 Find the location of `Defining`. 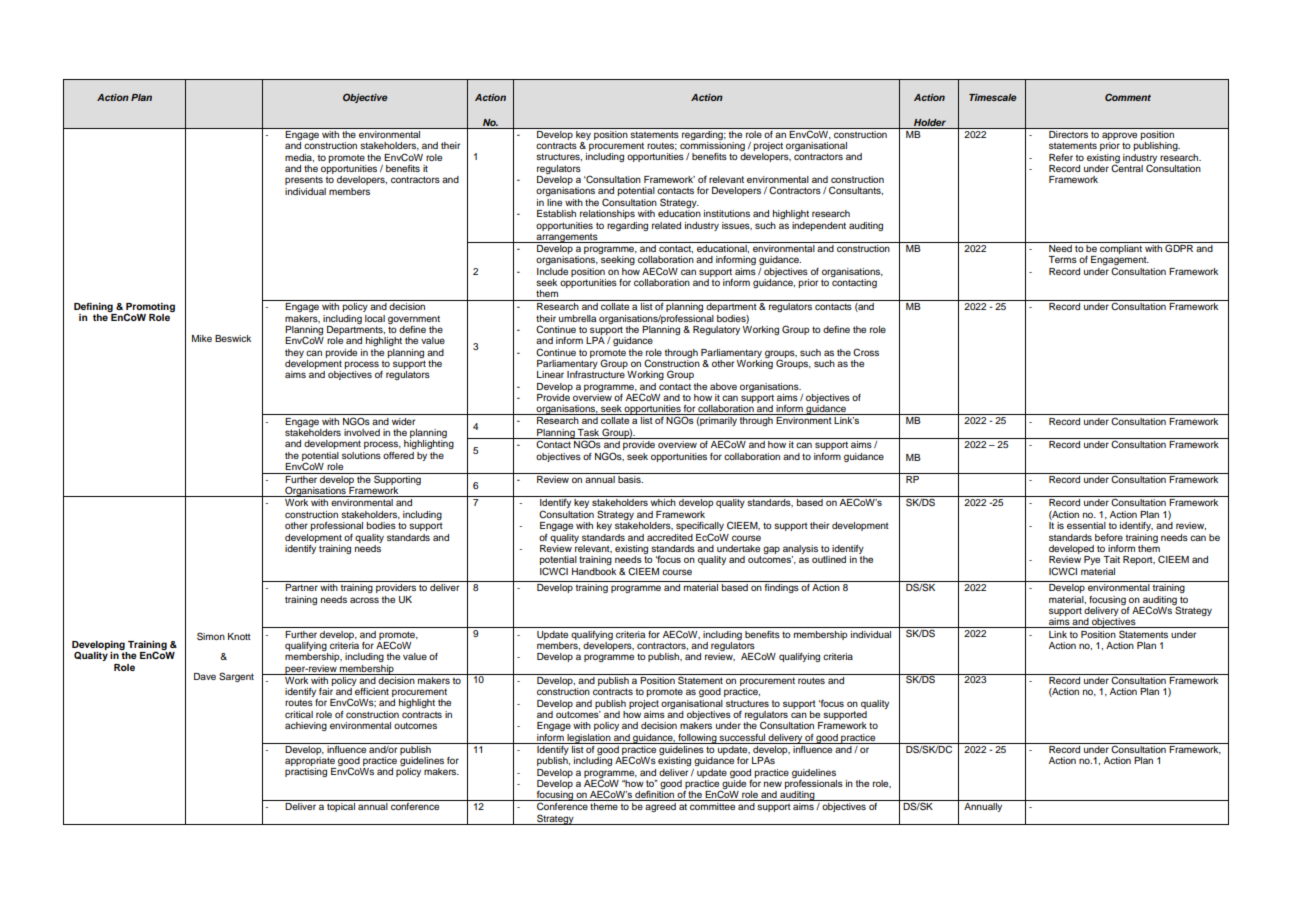

Defining is located at coordinates (94, 309).
